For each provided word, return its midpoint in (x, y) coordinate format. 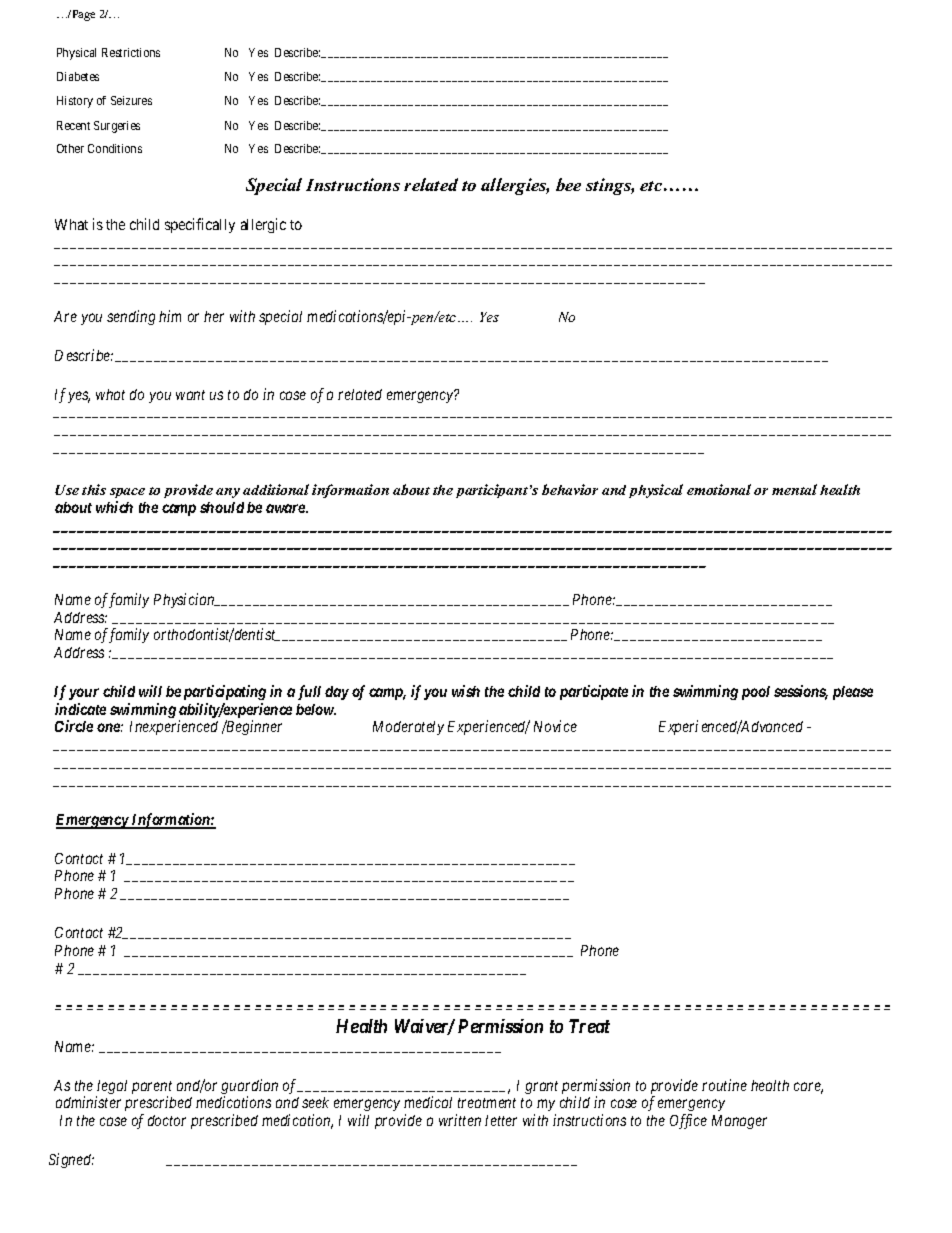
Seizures (131, 100)
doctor (167, 1120)
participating (225, 692)
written (460, 1120)
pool (756, 693)
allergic (263, 225)
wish (466, 691)
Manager (739, 1122)
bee (568, 184)
